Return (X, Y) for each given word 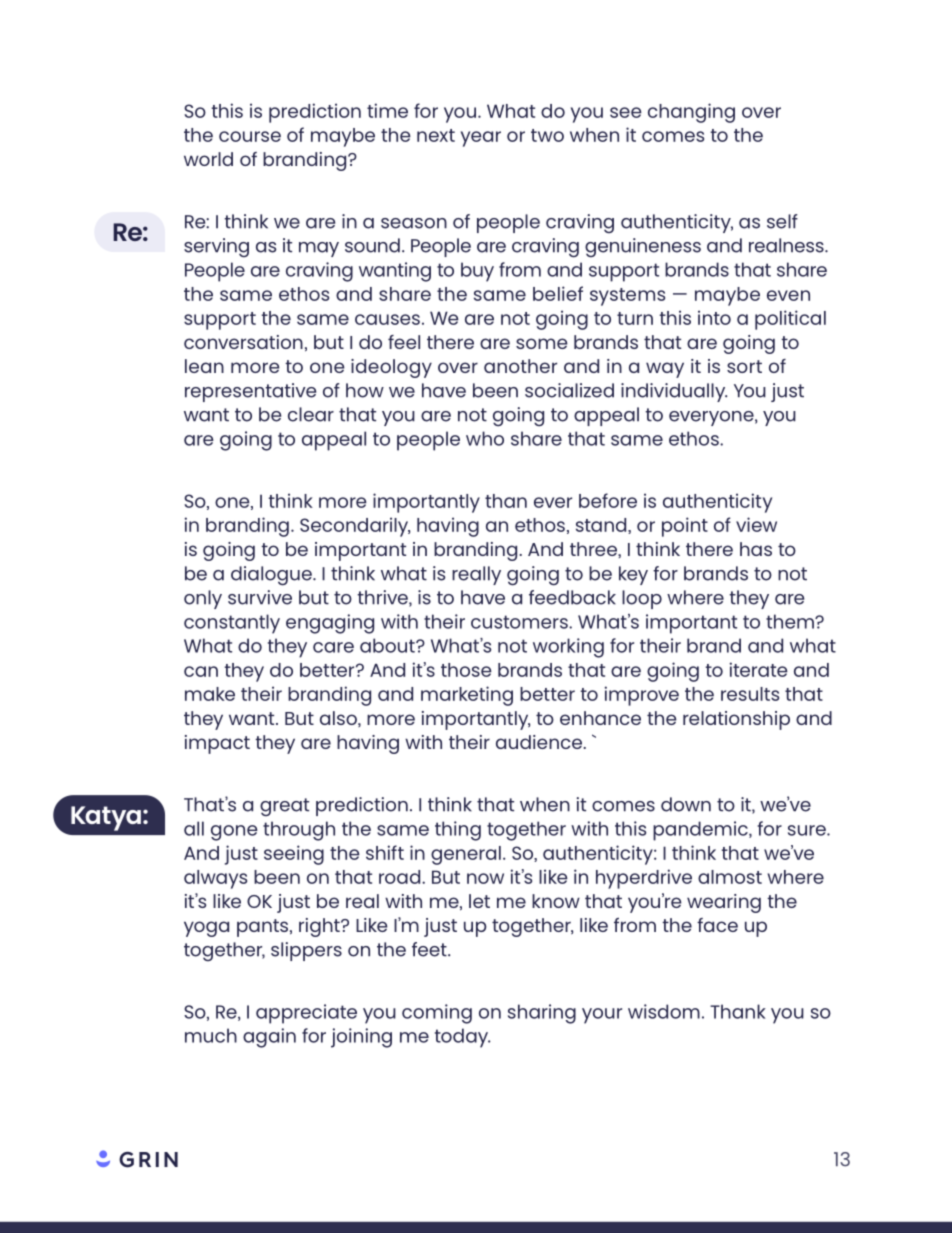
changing (691, 113)
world (208, 159)
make (210, 694)
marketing (467, 696)
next (436, 135)
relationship (736, 720)
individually (674, 392)
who (485, 438)
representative (250, 392)
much (211, 1035)
